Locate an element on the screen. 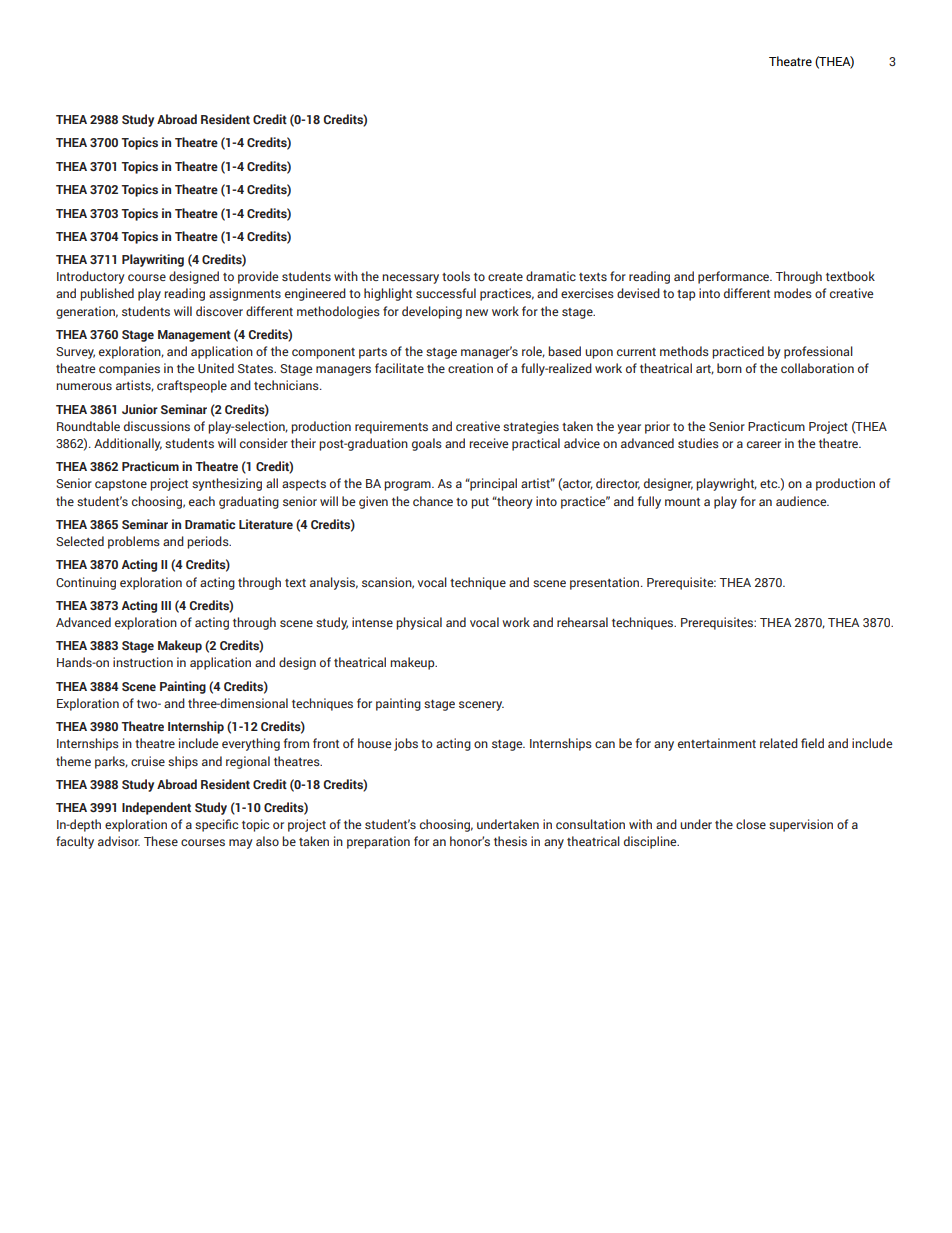  performance is located at coordinates (735, 277).
